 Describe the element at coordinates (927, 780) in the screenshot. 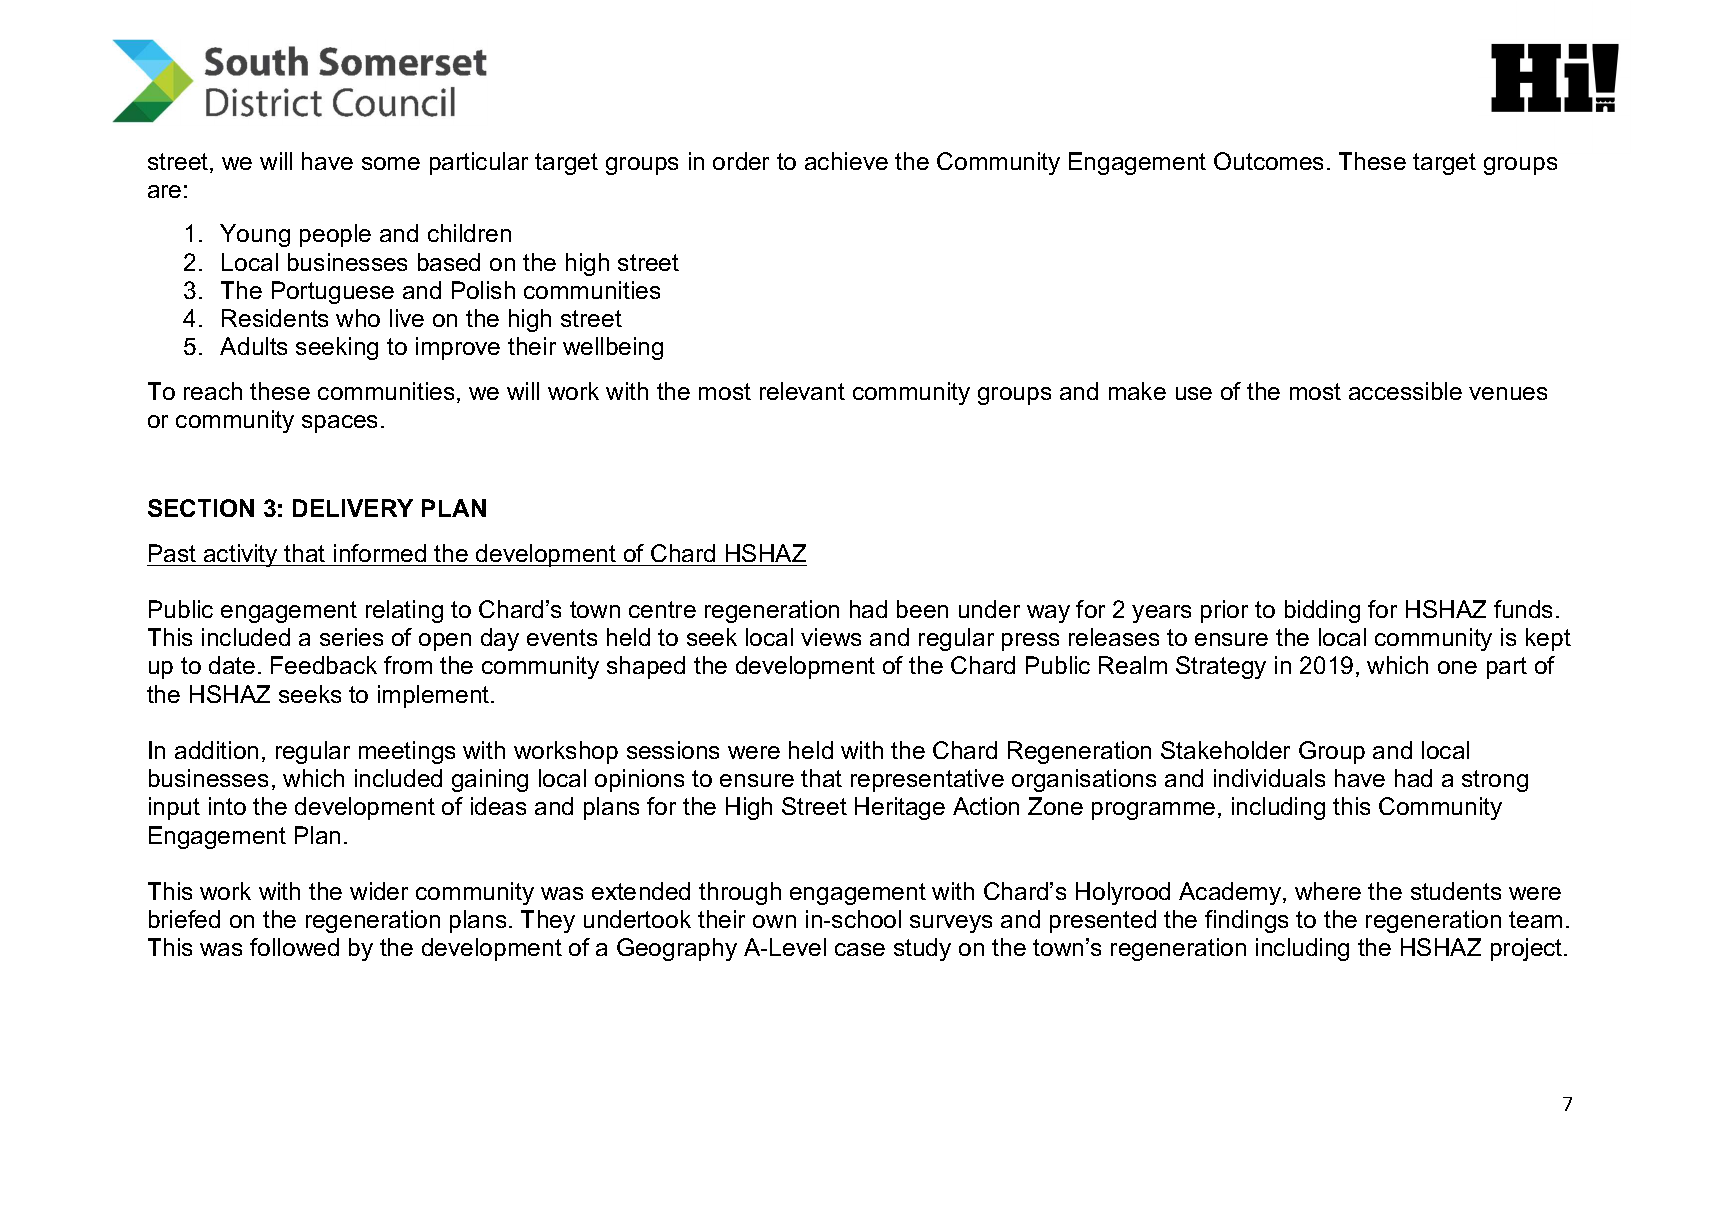

I see `representative` at that location.
